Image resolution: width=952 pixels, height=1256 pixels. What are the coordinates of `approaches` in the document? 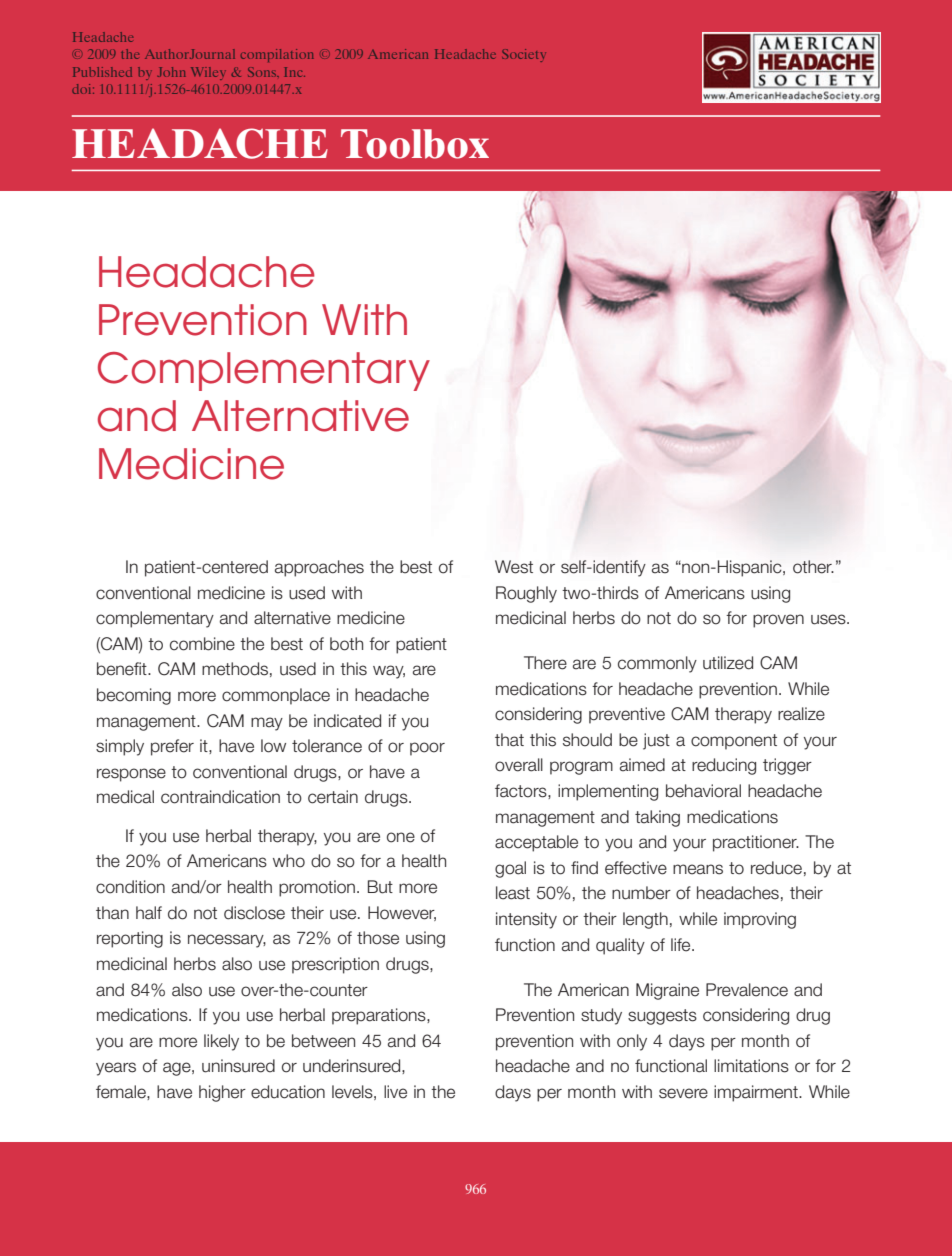 It's located at (319, 568).
